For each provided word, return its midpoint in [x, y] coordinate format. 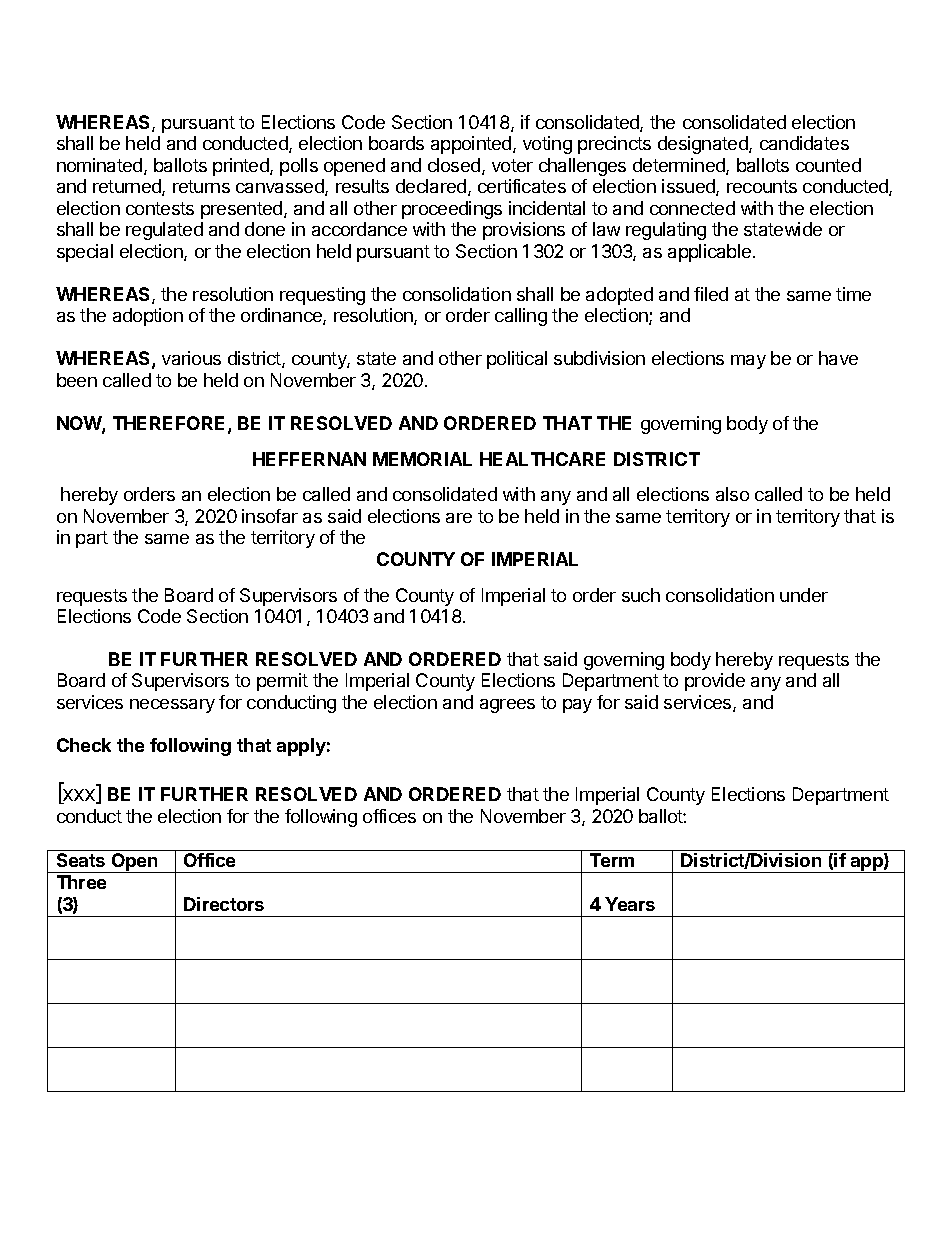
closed [455, 166]
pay [577, 706]
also [732, 494]
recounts [762, 186]
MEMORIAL [422, 459]
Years [630, 904]
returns [201, 186]
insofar [270, 516]
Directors [224, 904]
